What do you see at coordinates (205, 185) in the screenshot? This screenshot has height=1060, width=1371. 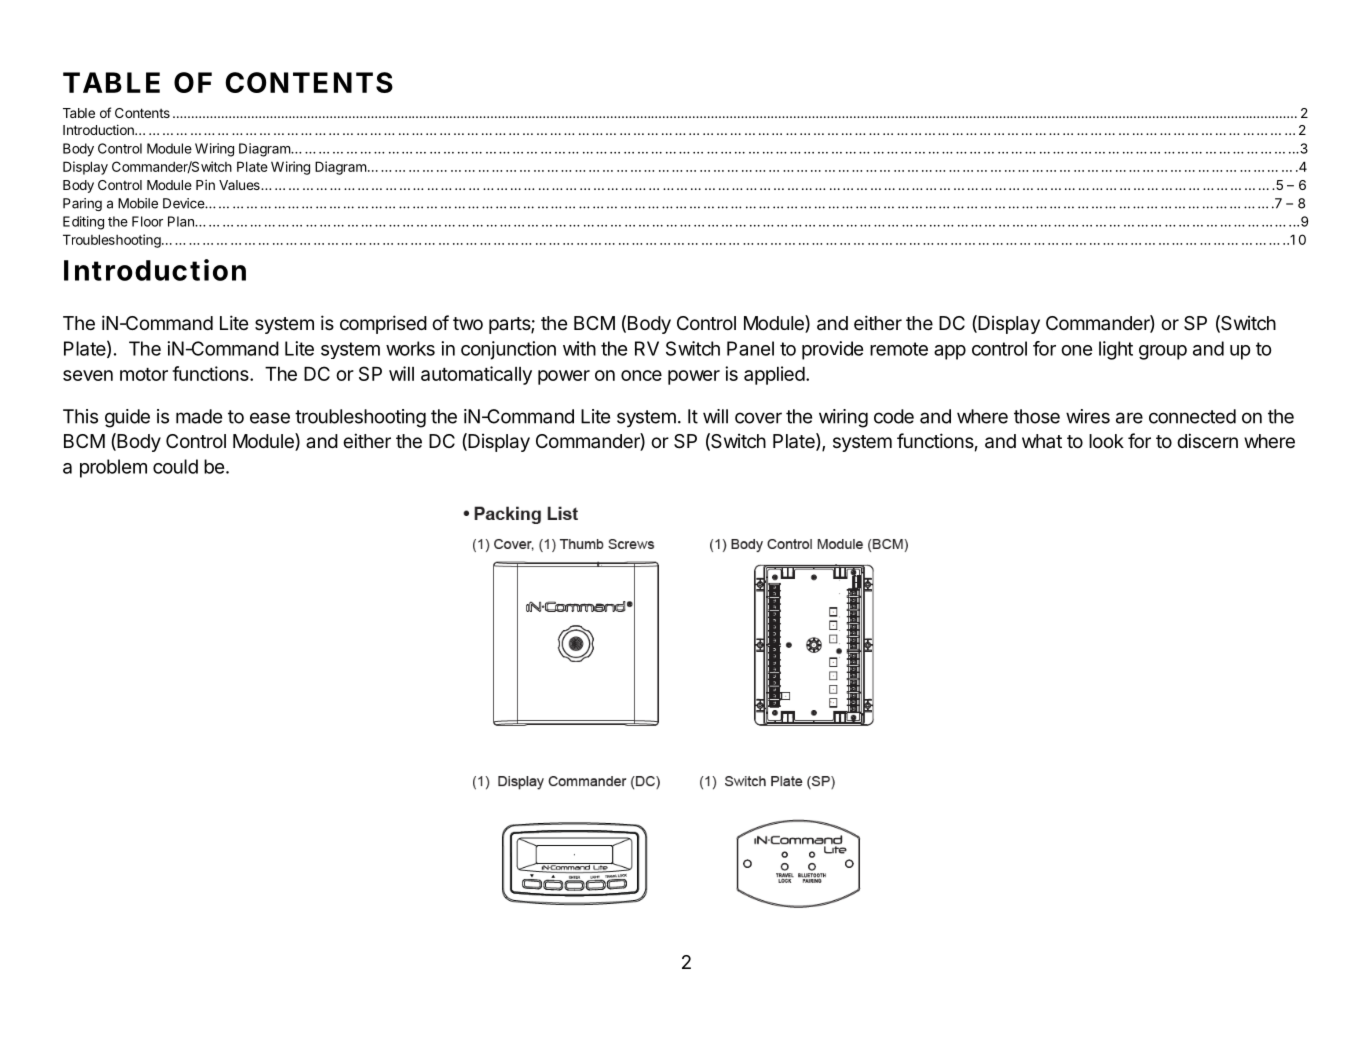 I see `Pin` at bounding box center [205, 185].
